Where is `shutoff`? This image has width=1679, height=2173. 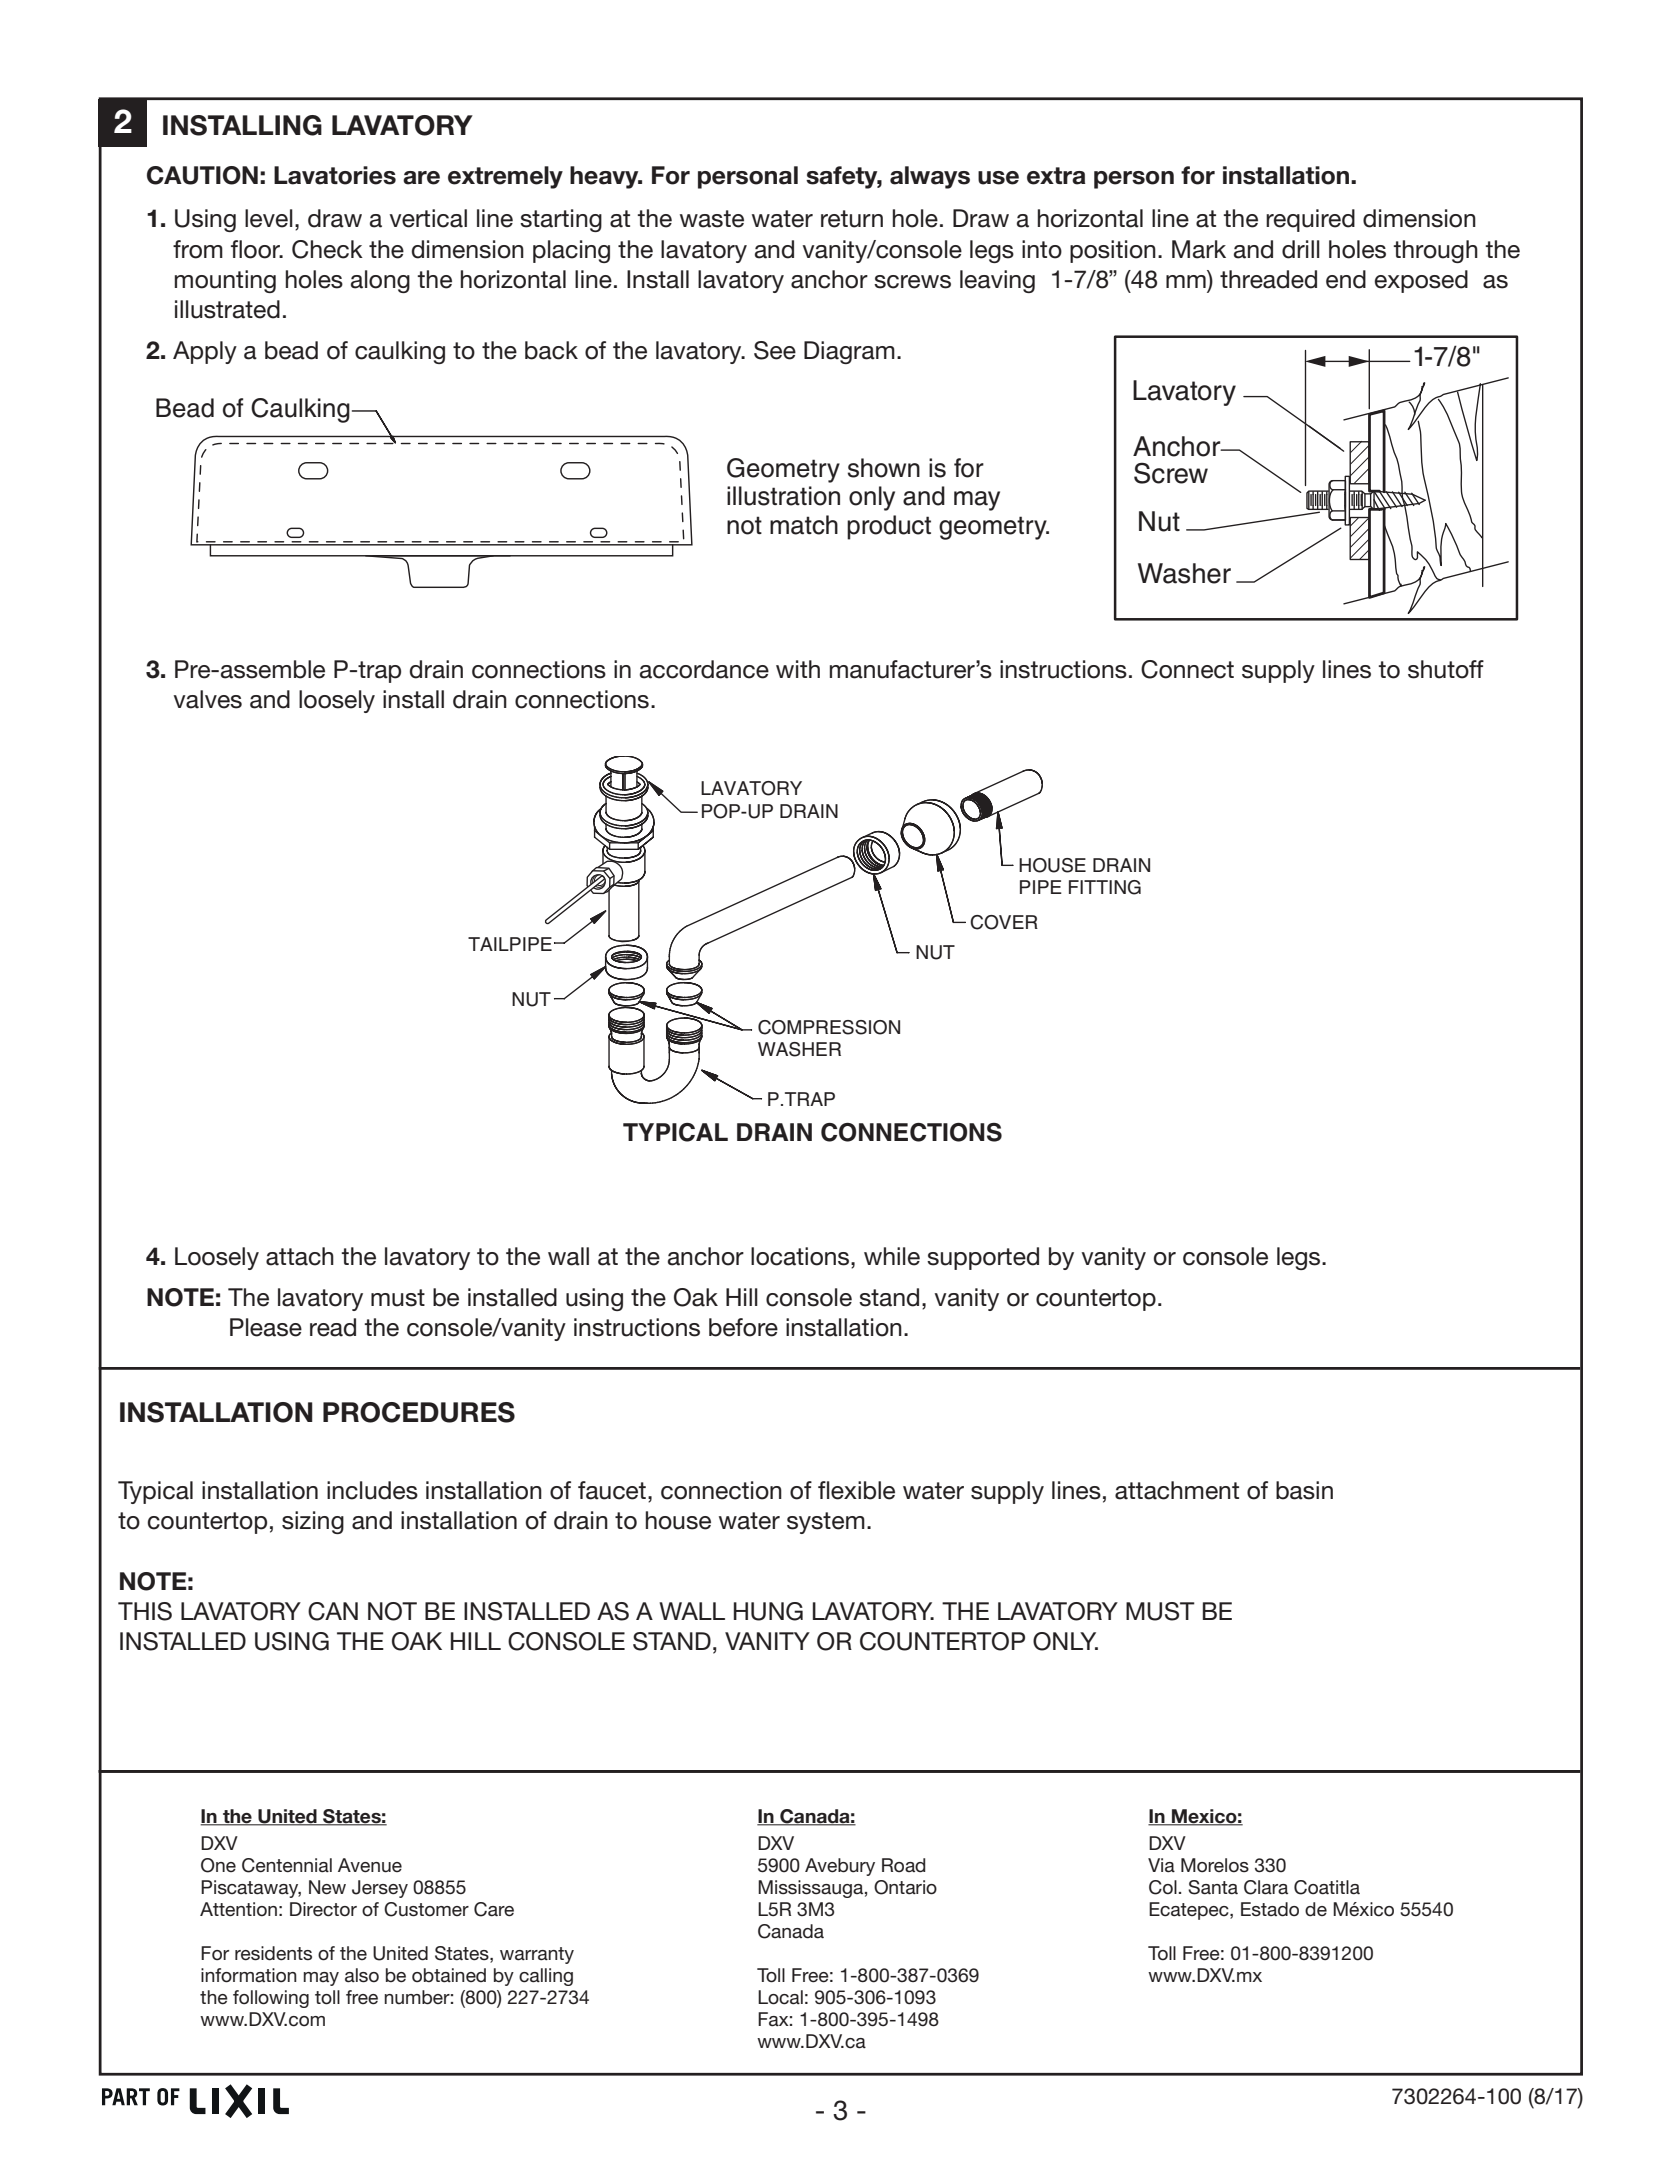
shutoff is located at coordinates (1446, 669).
